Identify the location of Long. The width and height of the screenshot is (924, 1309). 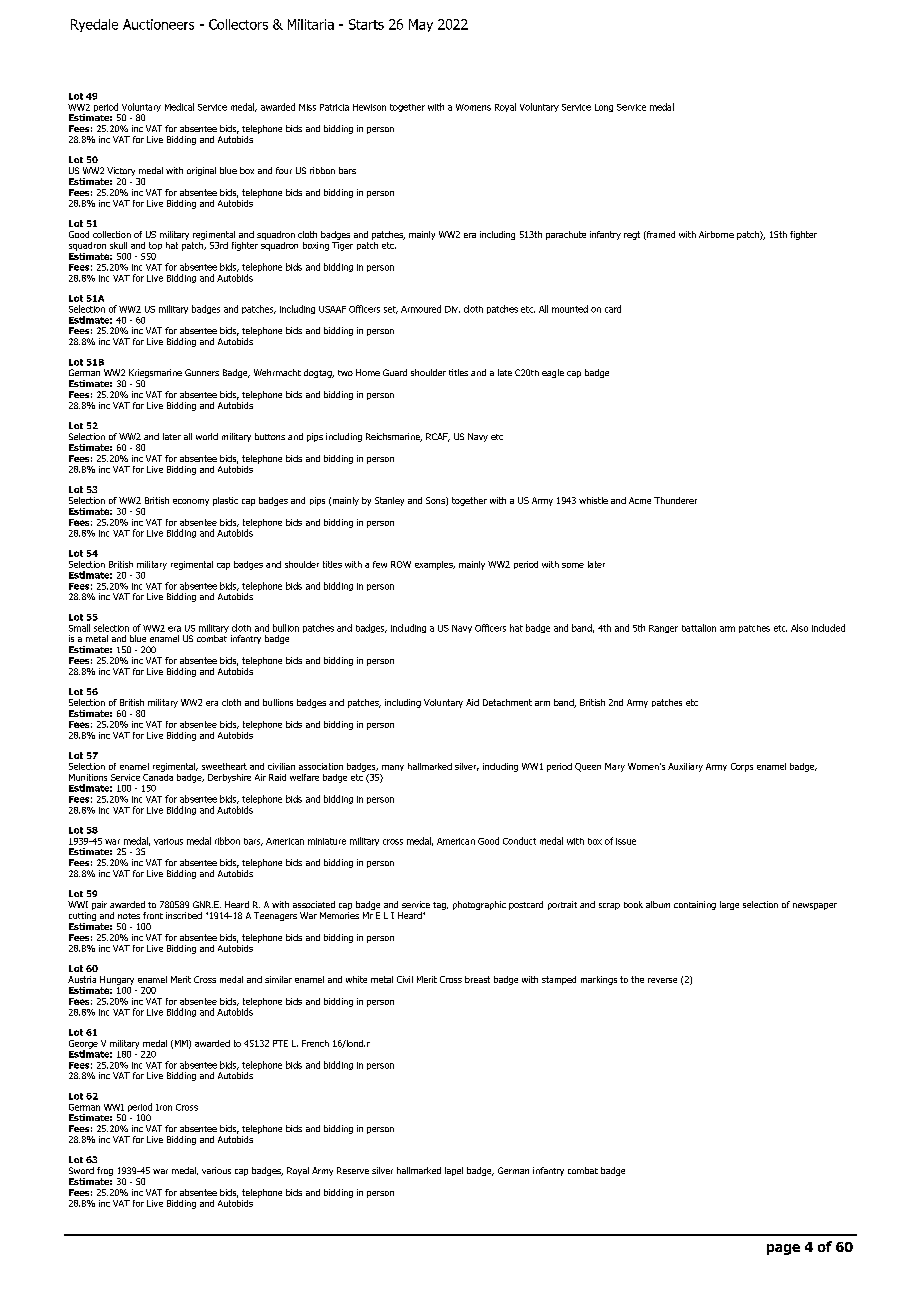
(604, 108).
